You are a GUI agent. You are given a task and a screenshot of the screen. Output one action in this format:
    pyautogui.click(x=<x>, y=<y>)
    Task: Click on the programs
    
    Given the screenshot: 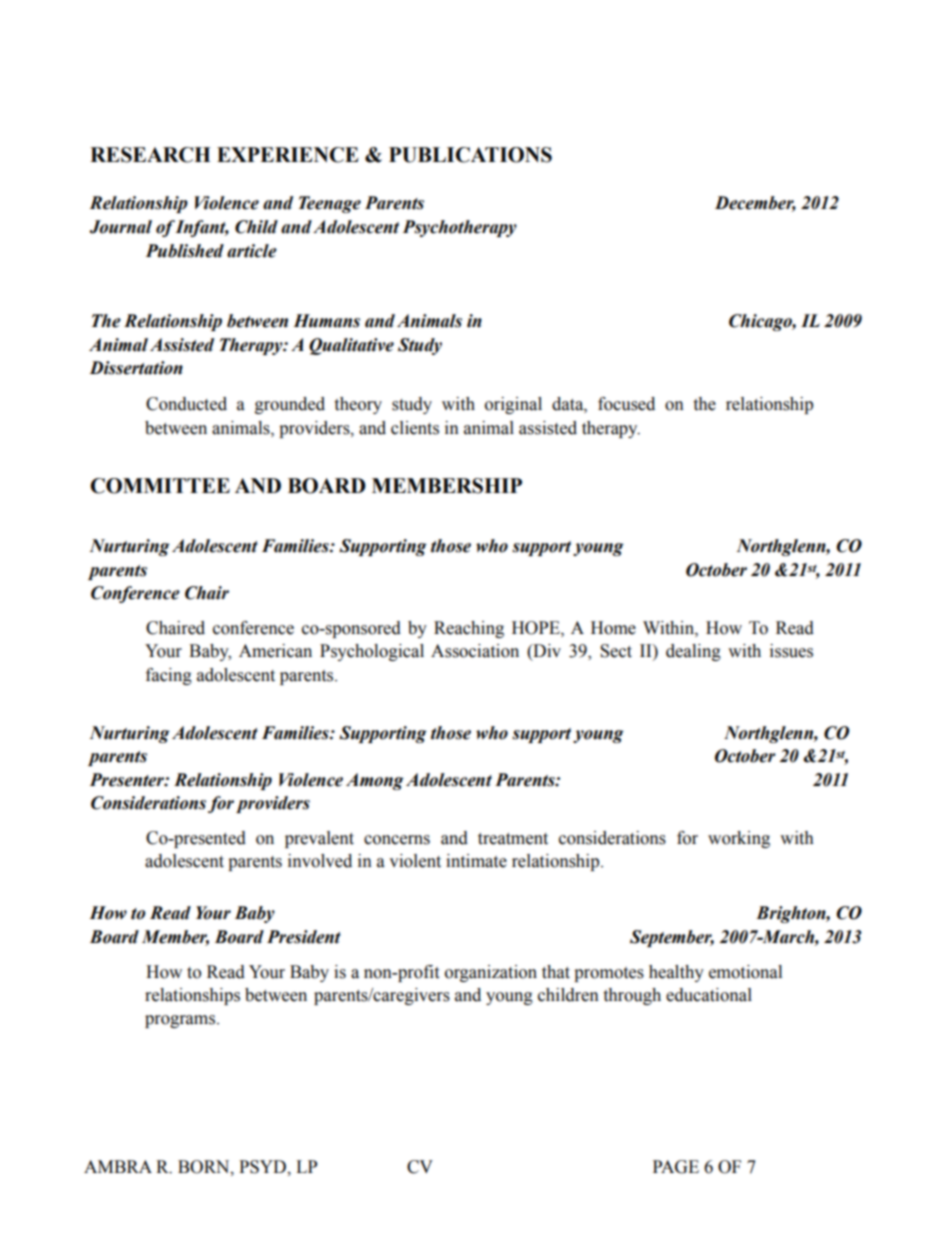 What is the action you would take?
    pyautogui.click(x=181, y=1021)
